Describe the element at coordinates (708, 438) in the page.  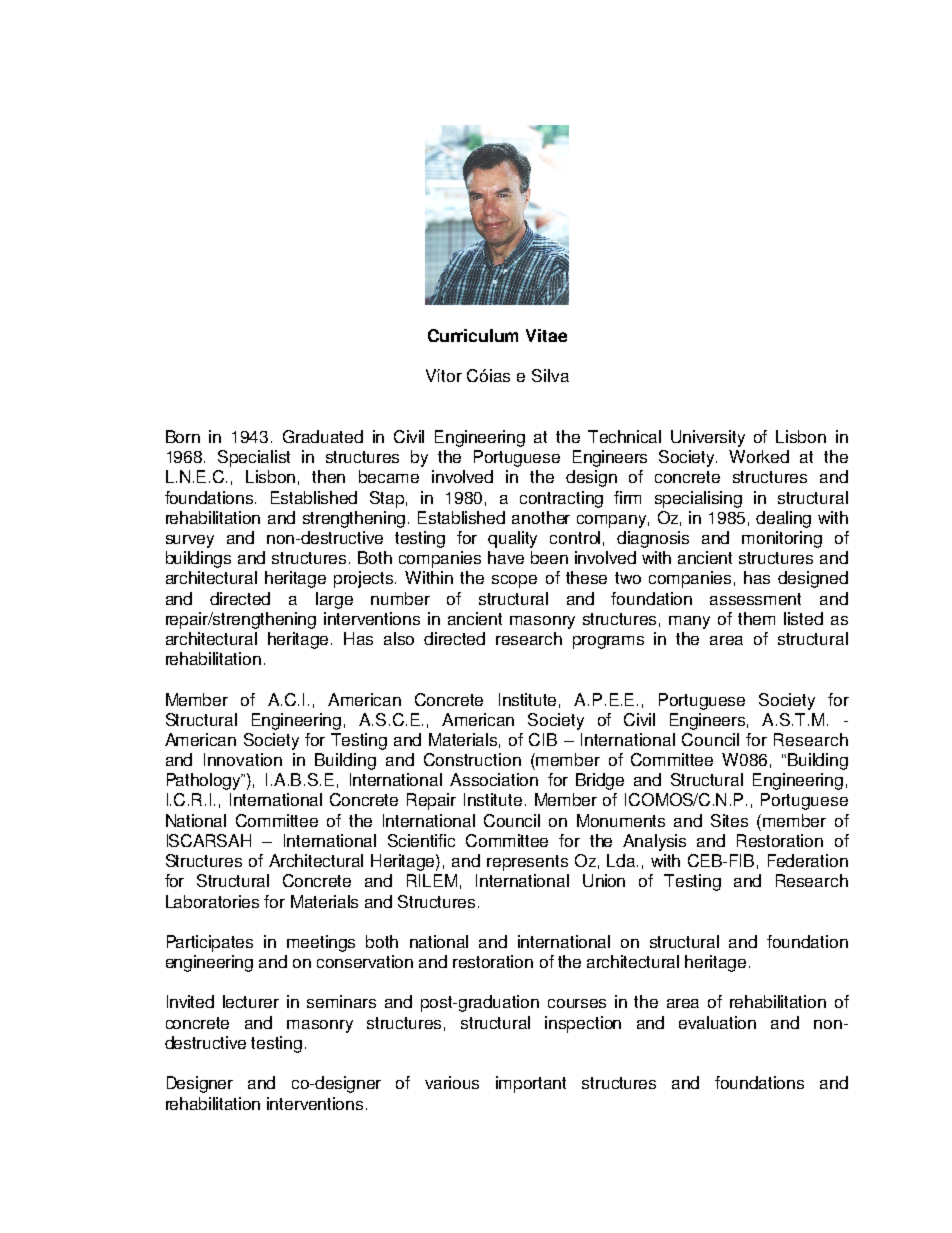
I see `University` at that location.
